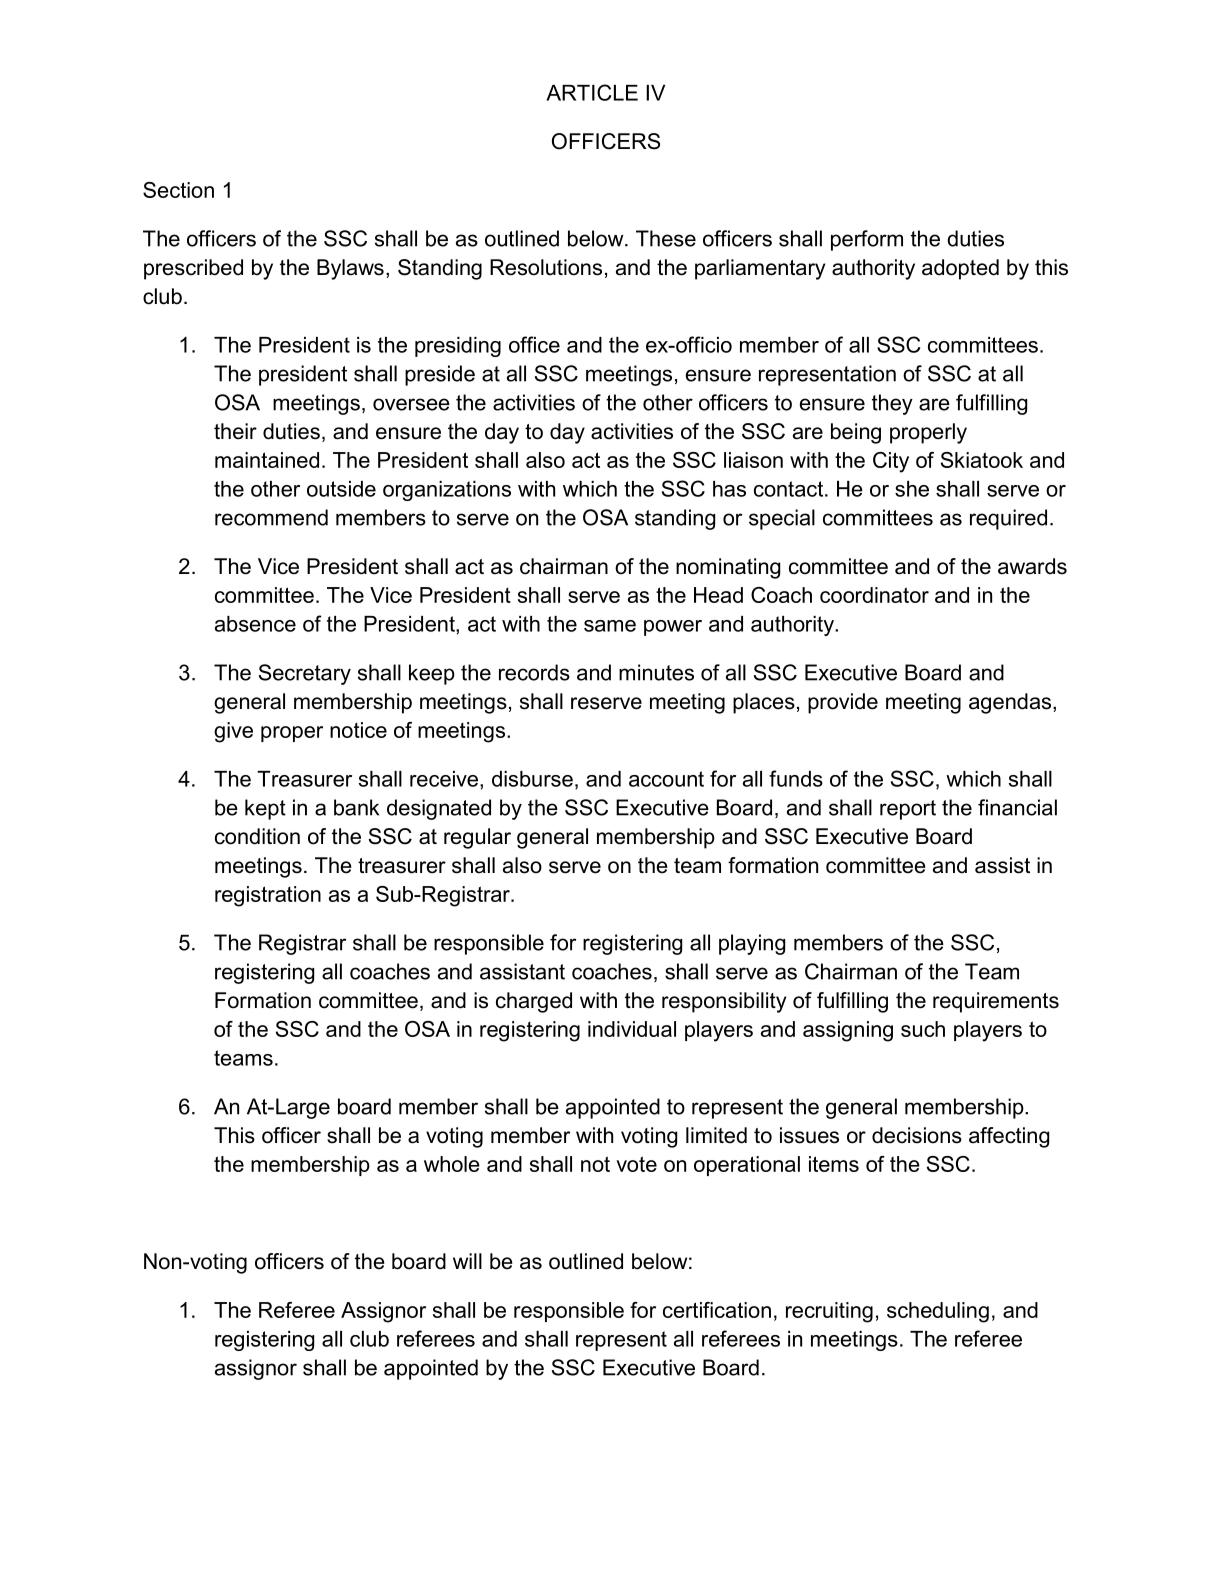  What do you see at coordinates (467, 1261) in the document?
I see `will` at bounding box center [467, 1261].
